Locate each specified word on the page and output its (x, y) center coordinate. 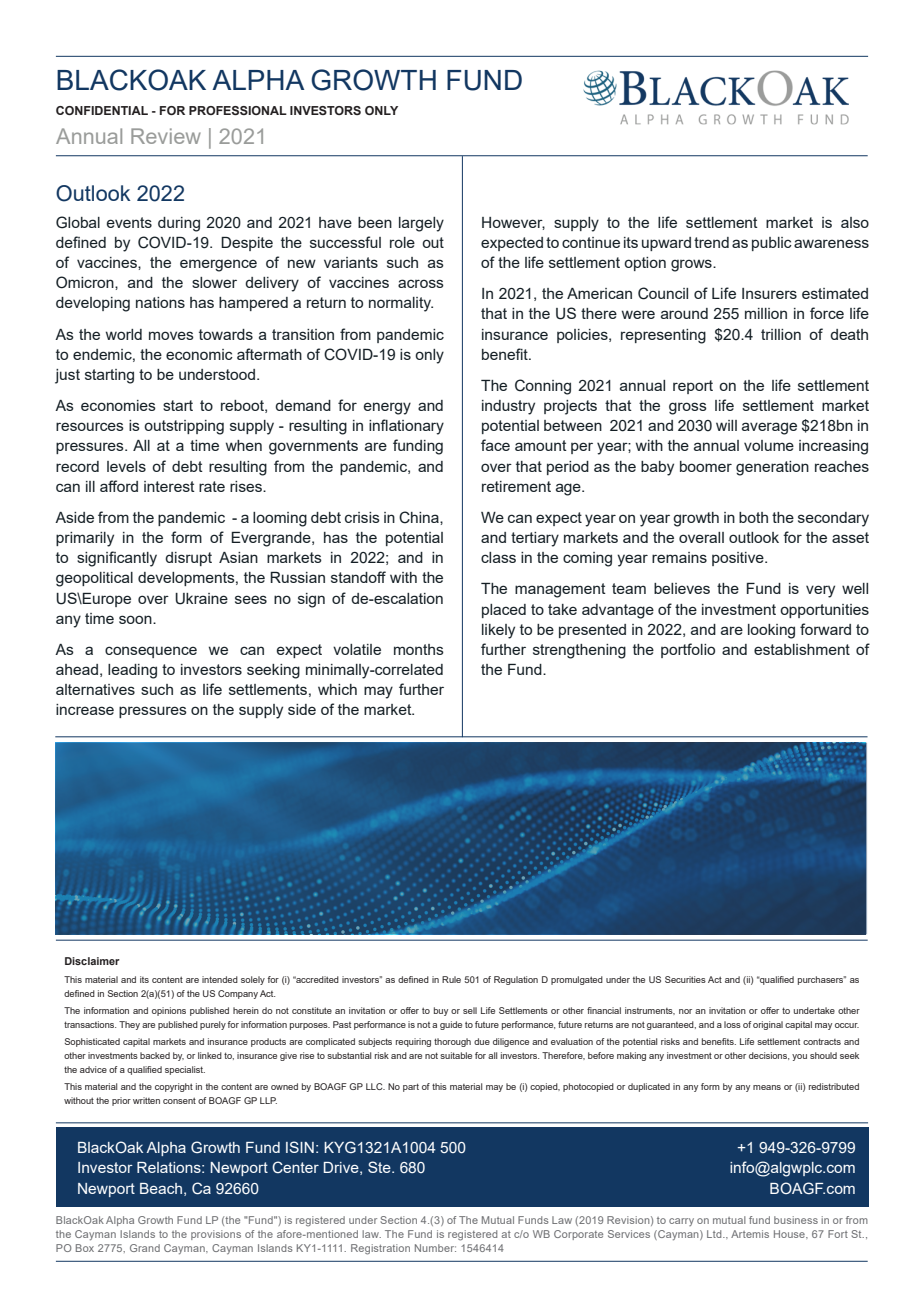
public (772, 244)
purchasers (822, 980)
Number (435, 1248)
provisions (216, 1235)
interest (169, 486)
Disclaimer (92, 961)
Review (166, 136)
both (753, 517)
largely (421, 224)
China (420, 517)
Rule (451, 979)
